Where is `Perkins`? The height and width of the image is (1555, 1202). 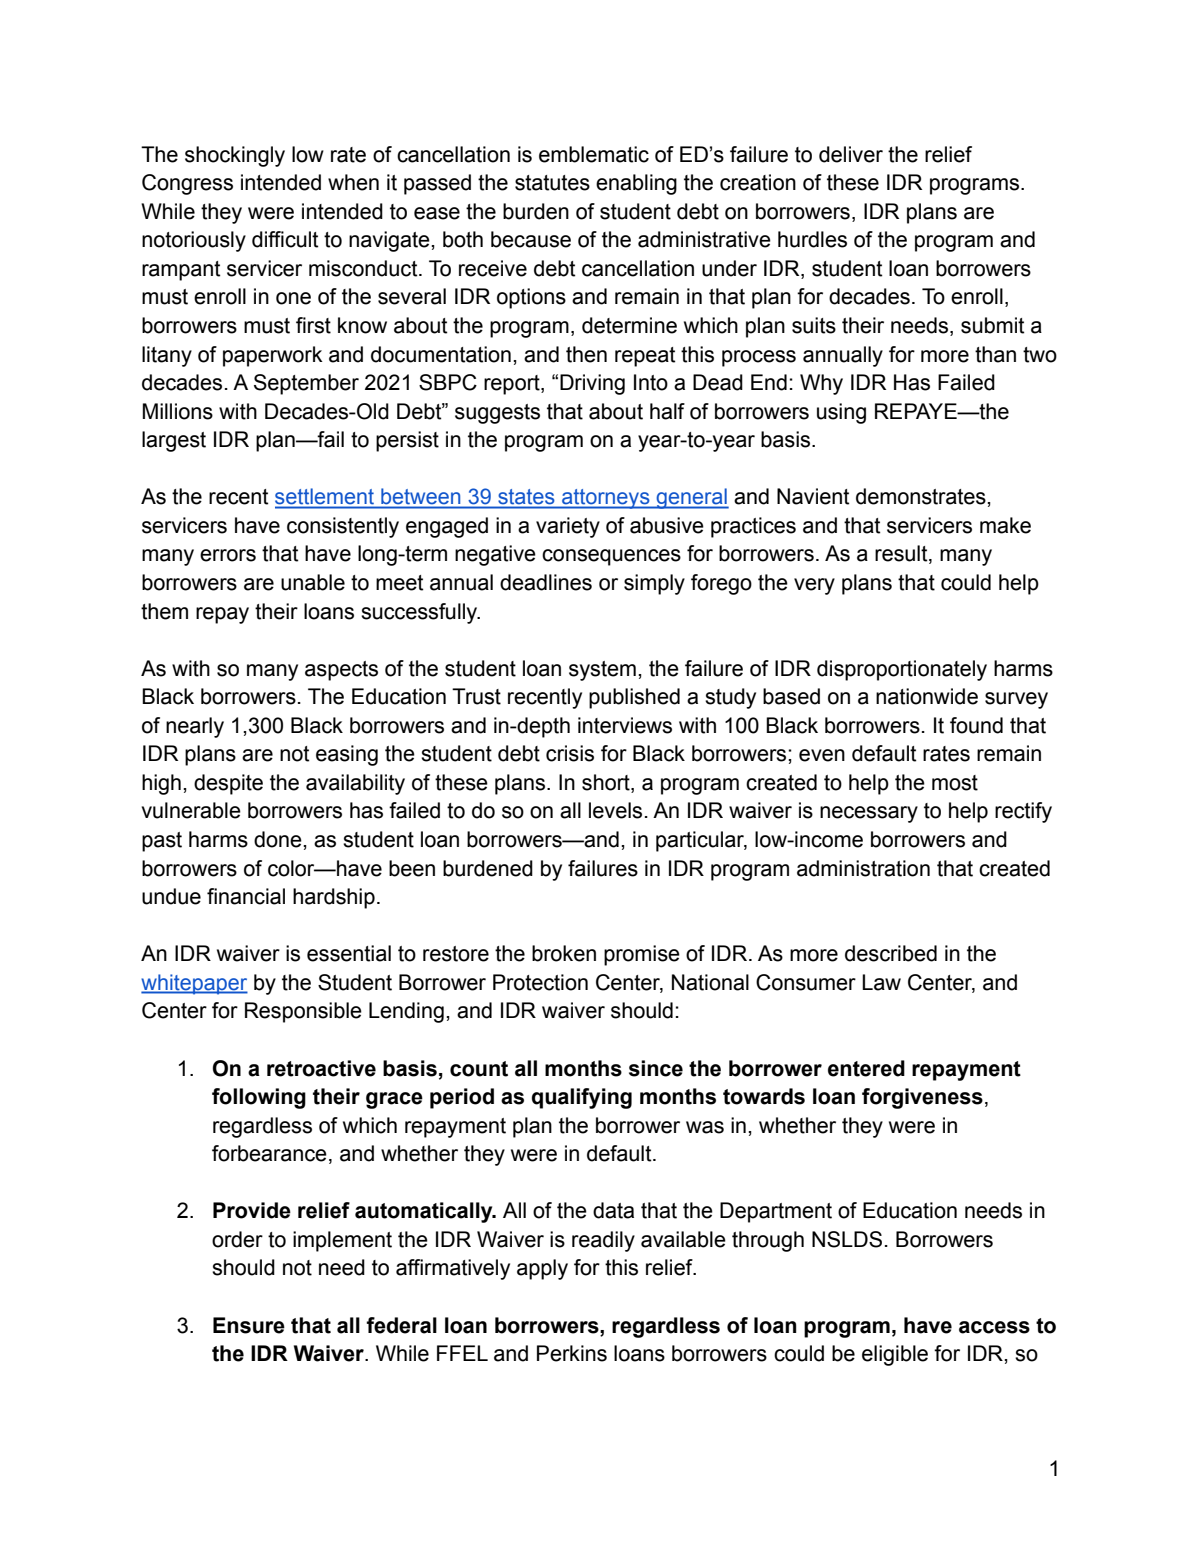
Perkins is located at coordinates (572, 1353).
